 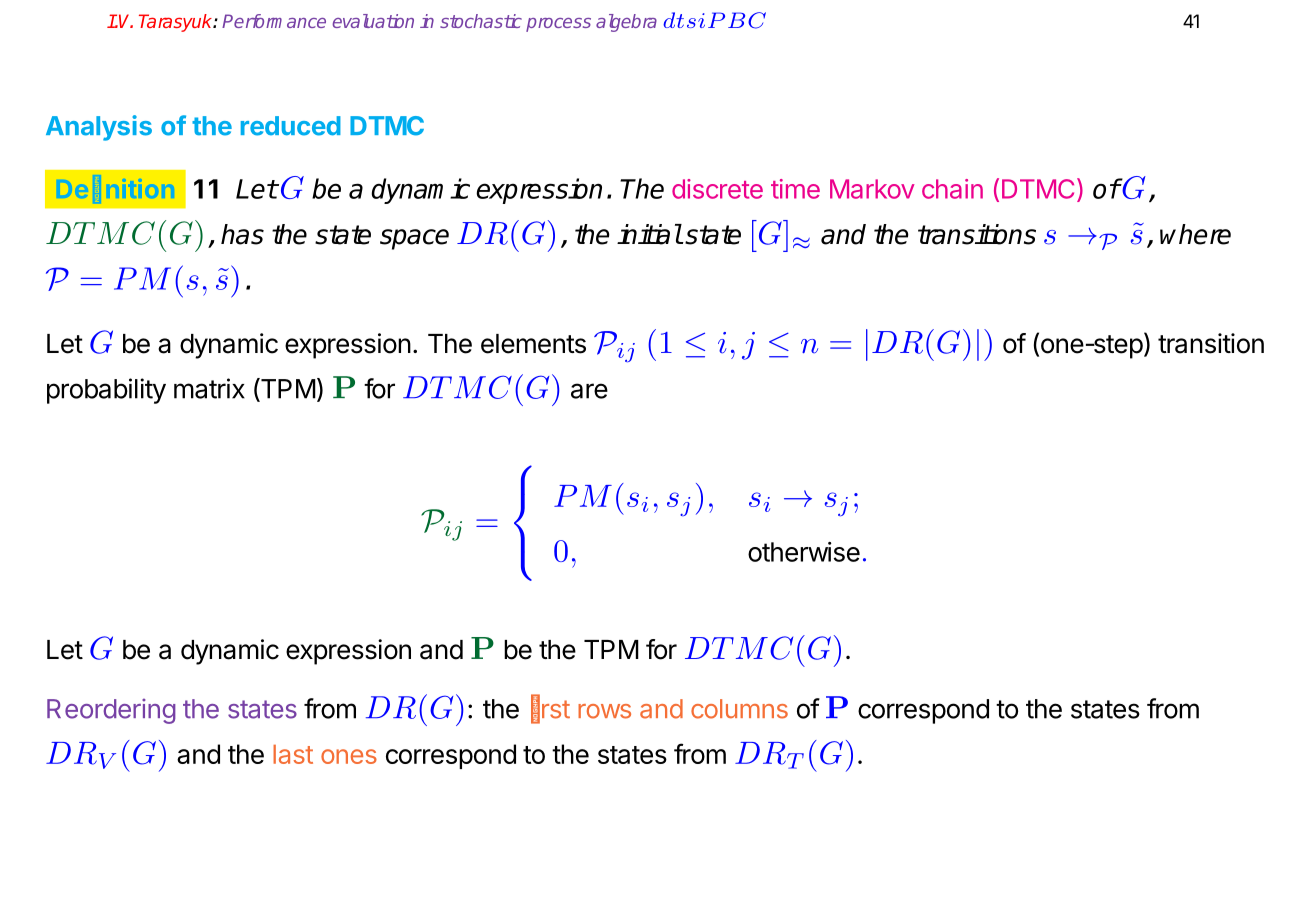 What do you see at coordinates (293, 754) in the screenshot?
I see `last` at bounding box center [293, 754].
